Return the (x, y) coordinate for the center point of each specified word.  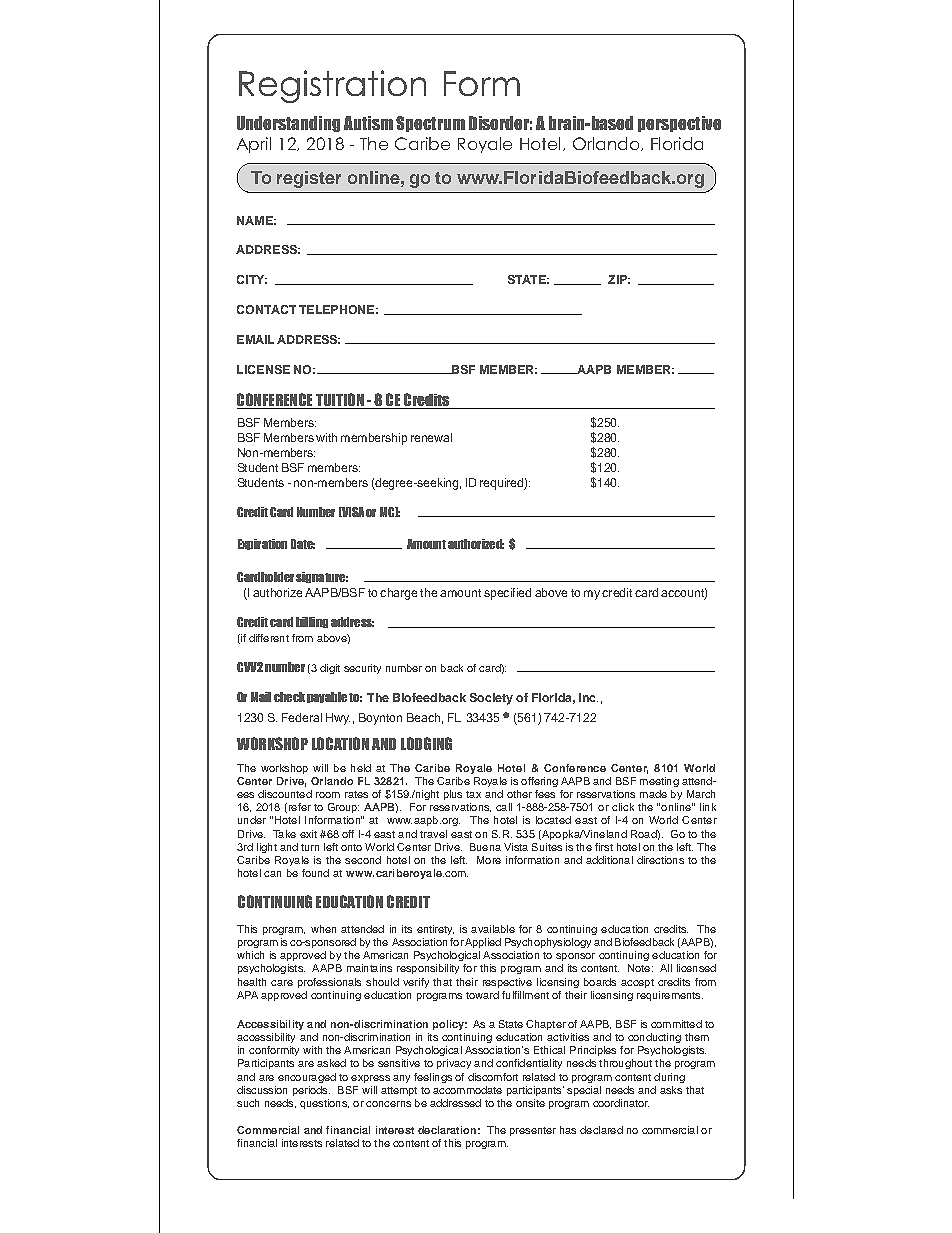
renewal (431, 437)
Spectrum (430, 124)
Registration (332, 86)
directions (660, 860)
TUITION (340, 401)
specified (507, 594)
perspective (679, 124)
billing (312, 622)
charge (398, 594)
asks (671, 1090)
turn (310, 847)
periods (311, 1091)
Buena (485, 847)
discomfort (493, 1077)
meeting (659, 782)
